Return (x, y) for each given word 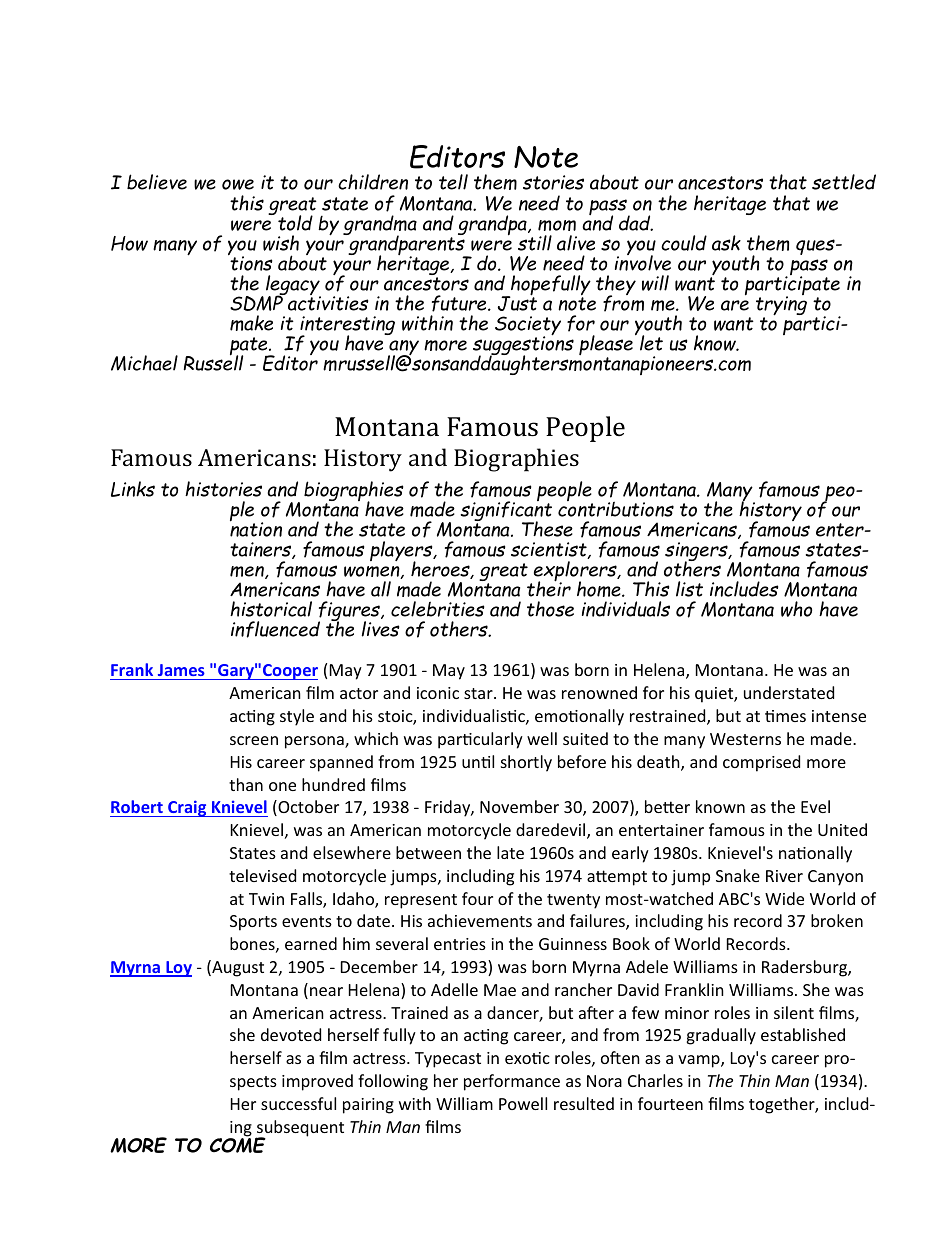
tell (453, 182)
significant (506, 511)
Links (133, 489)
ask (726, 243)
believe (157, 182)
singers (697, 553)
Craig (187, 808)
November (519, 806)
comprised (761, 763)
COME (238, 1144)
